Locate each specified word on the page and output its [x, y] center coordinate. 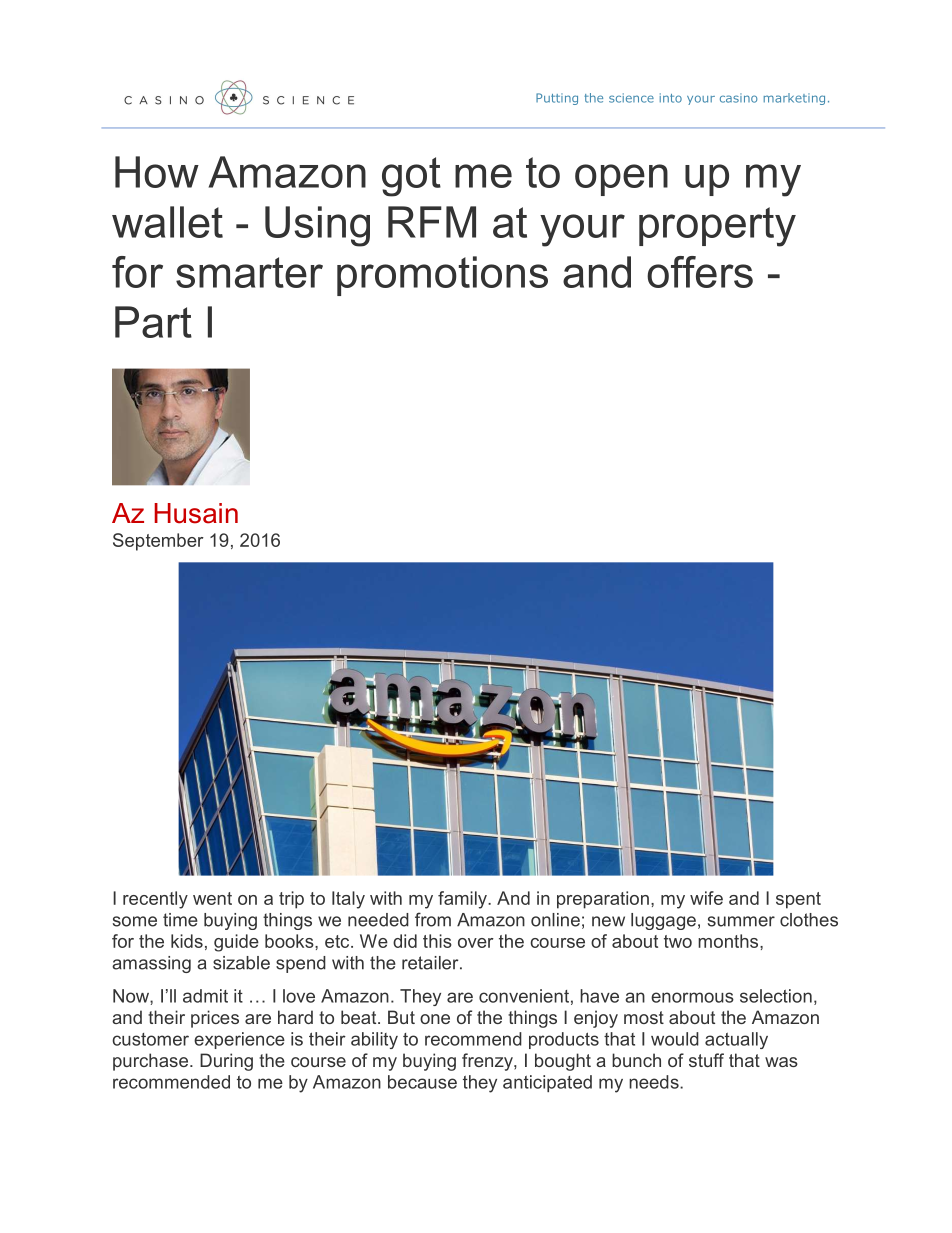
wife [706, 898]
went [212, 898]
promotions [442, 276]
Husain [196, 513]
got [411, 177]
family [463, 900]
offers [700, 272]
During [226, 1062]
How [157, 172]
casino [738, 98]
